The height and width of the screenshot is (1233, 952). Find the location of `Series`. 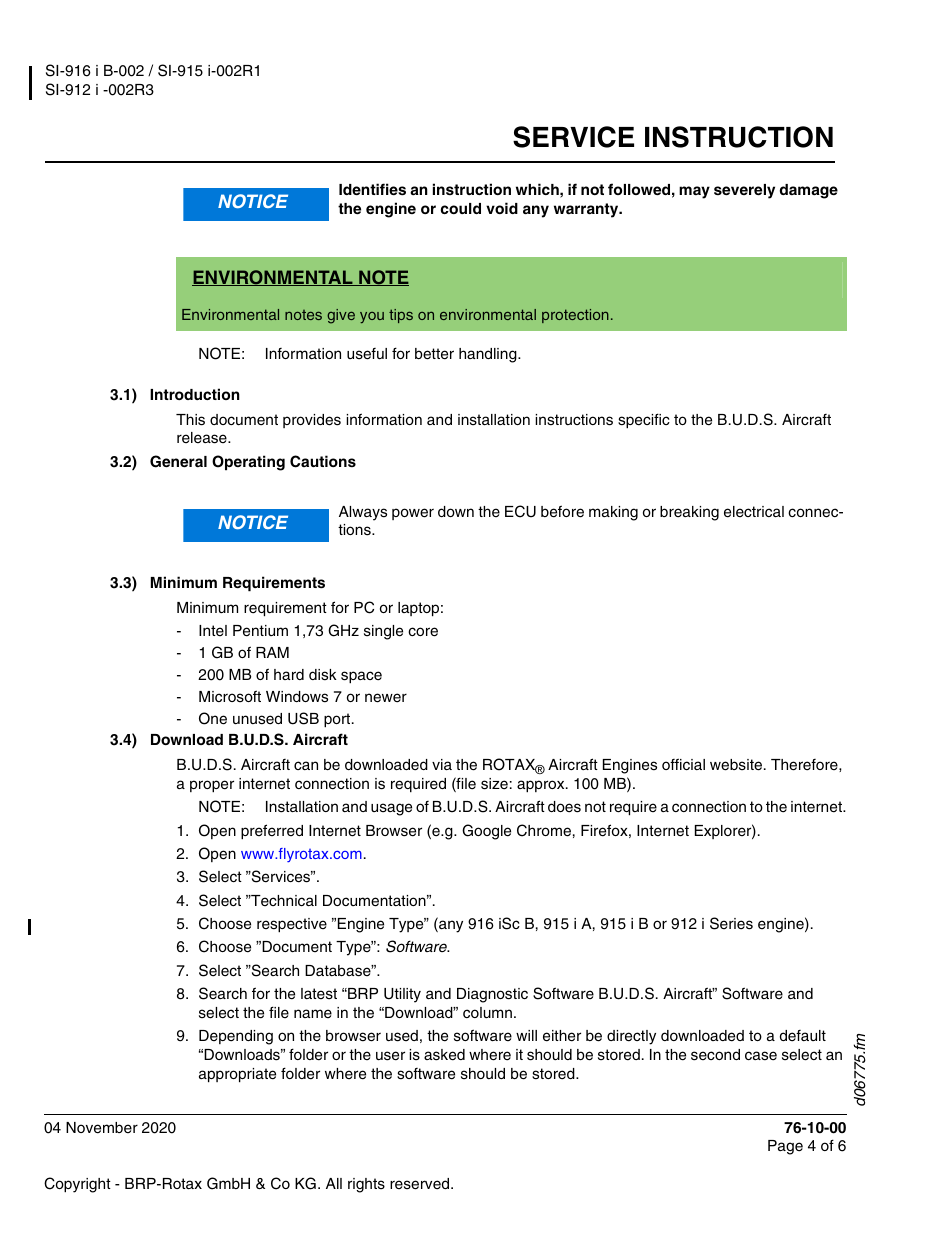

Series is located at coordinates (731, 923).
